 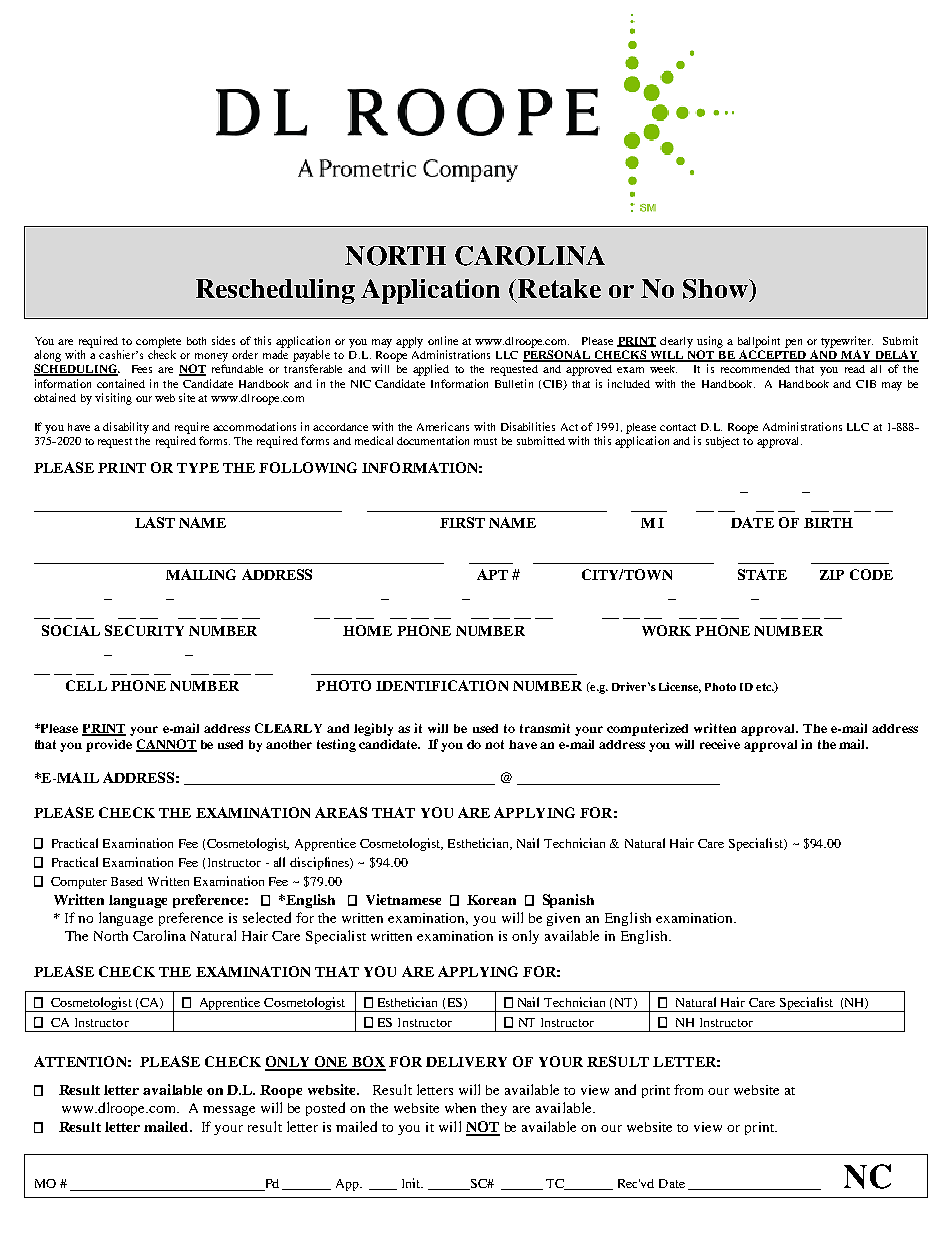 What do you see at coordinates (412, 1183) in the document?
I see `Init` at bounding box center [412, 1183].
